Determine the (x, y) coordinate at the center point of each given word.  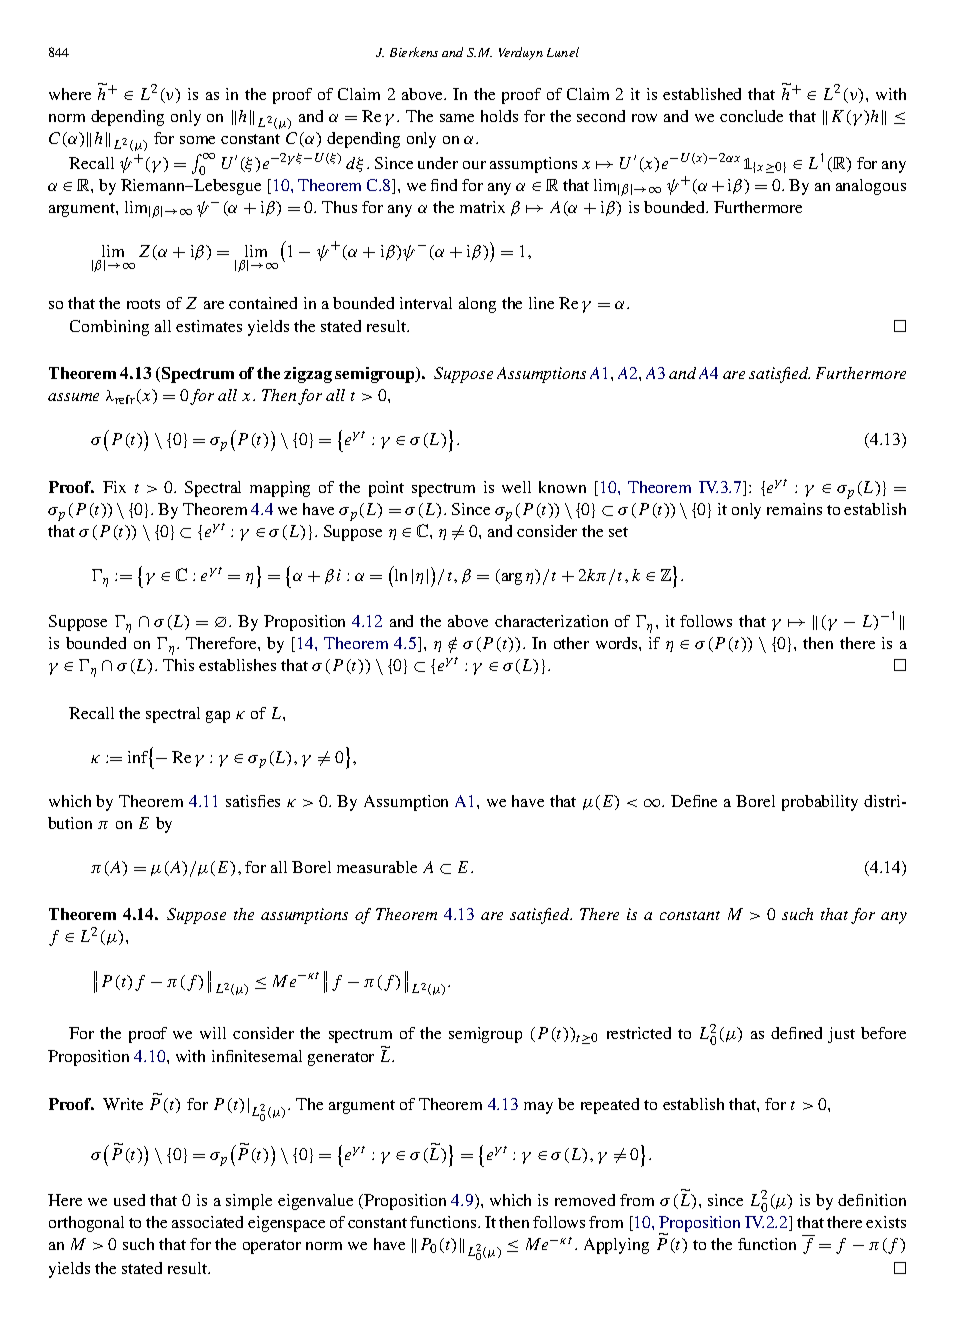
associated (207, 1222)
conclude (751, 116)
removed (585, 1200)
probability (820, 803)
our (474, 165)
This (178, 665)
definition (872, 1200)
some (197, 140)
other (571, 643)
